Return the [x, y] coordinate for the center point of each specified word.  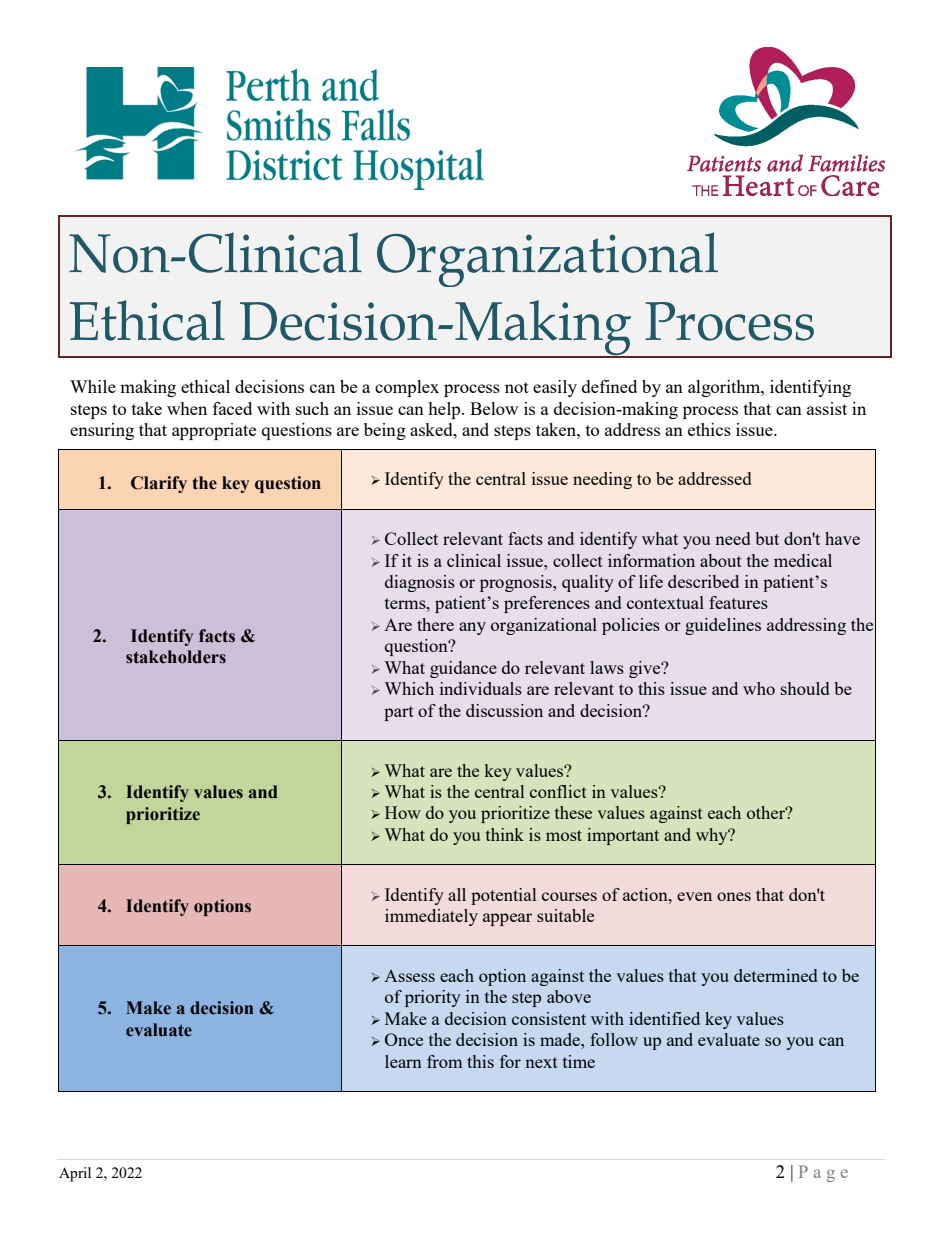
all [457, 894]
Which [409, 688]
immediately [431, 917]
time [579, 1061]
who [759, 688]
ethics [709, 429]
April [75, 1174]
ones [734, 896]
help [445, 410]
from [444, 1061]
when [187, 408]
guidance [463, 669]
